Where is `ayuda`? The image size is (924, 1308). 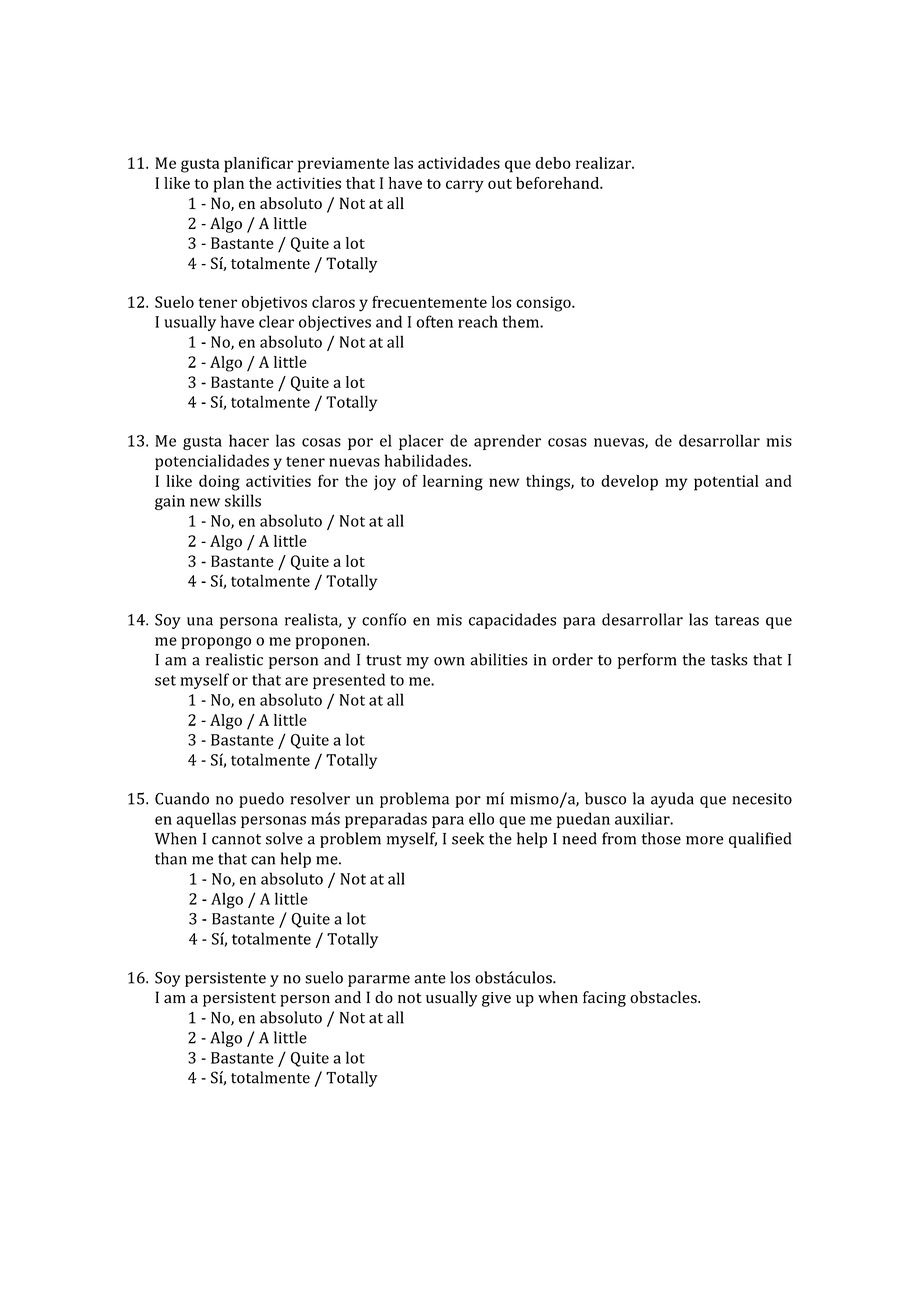 ayuda is located at coordinates (672, 800).
